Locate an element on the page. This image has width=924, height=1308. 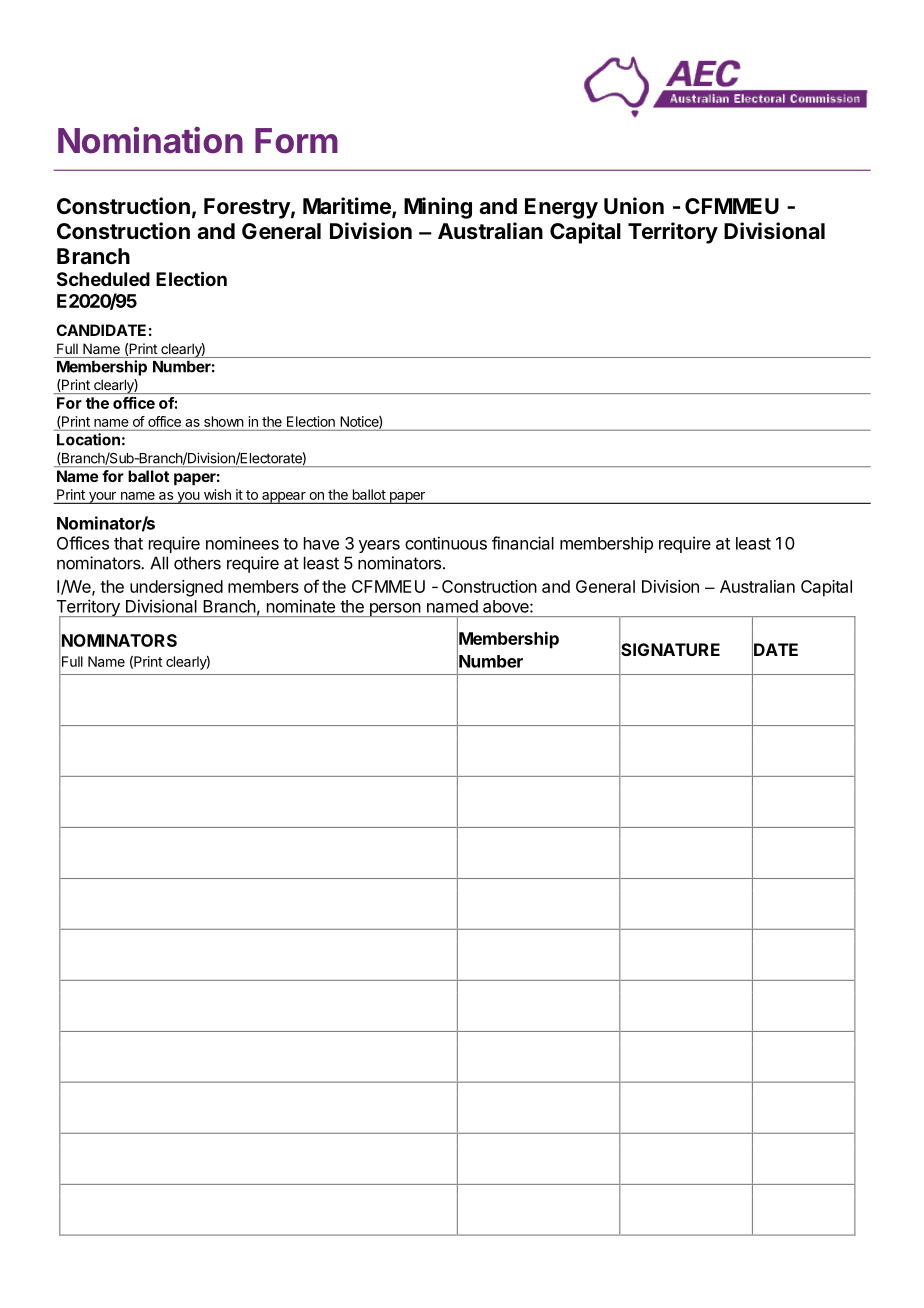
undersigned is located at coordinates (176, 588).
